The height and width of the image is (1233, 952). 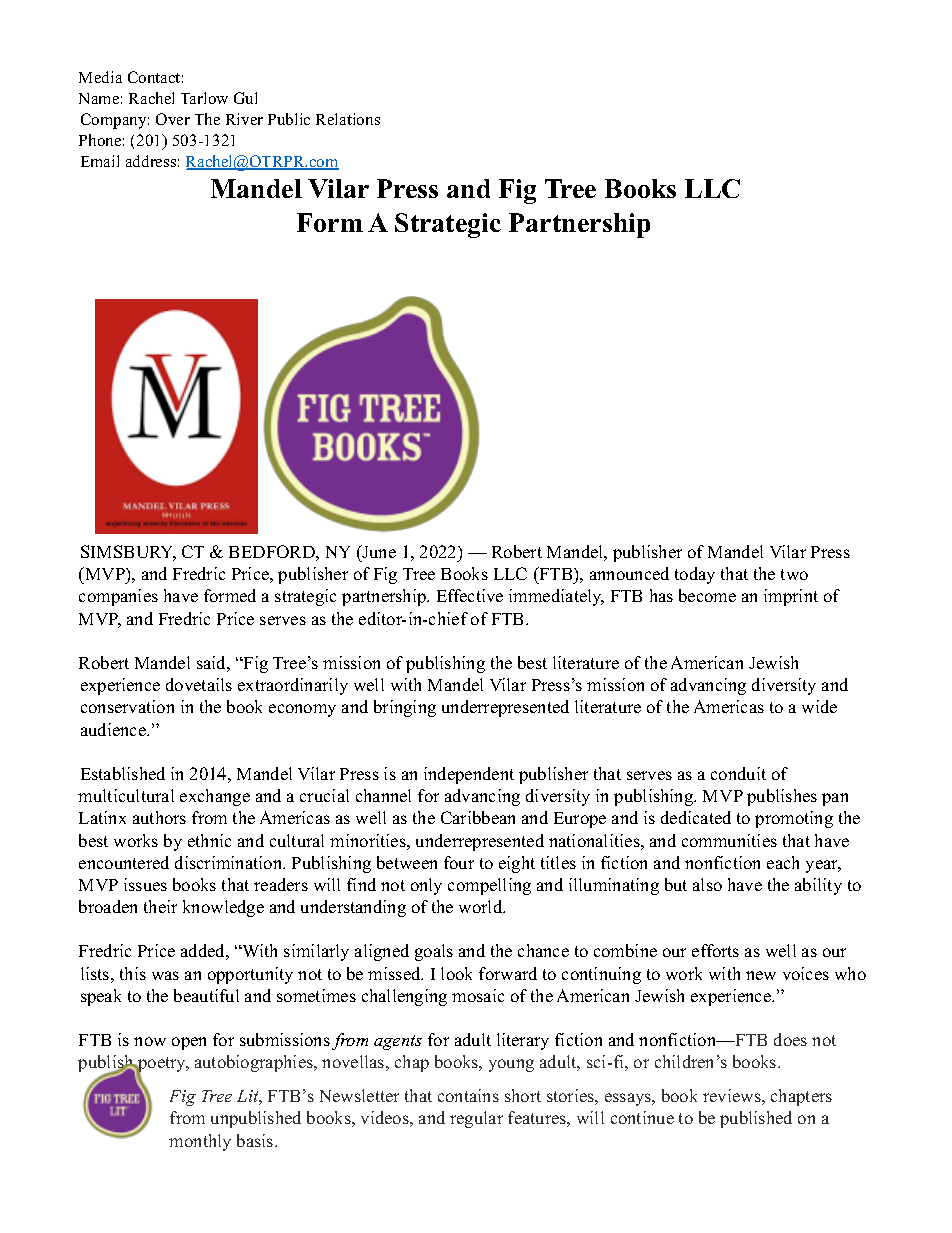 What do you see at coordinates (200, 1142) in the image?
I see `monthly` at bounding box center [200, 1142].
